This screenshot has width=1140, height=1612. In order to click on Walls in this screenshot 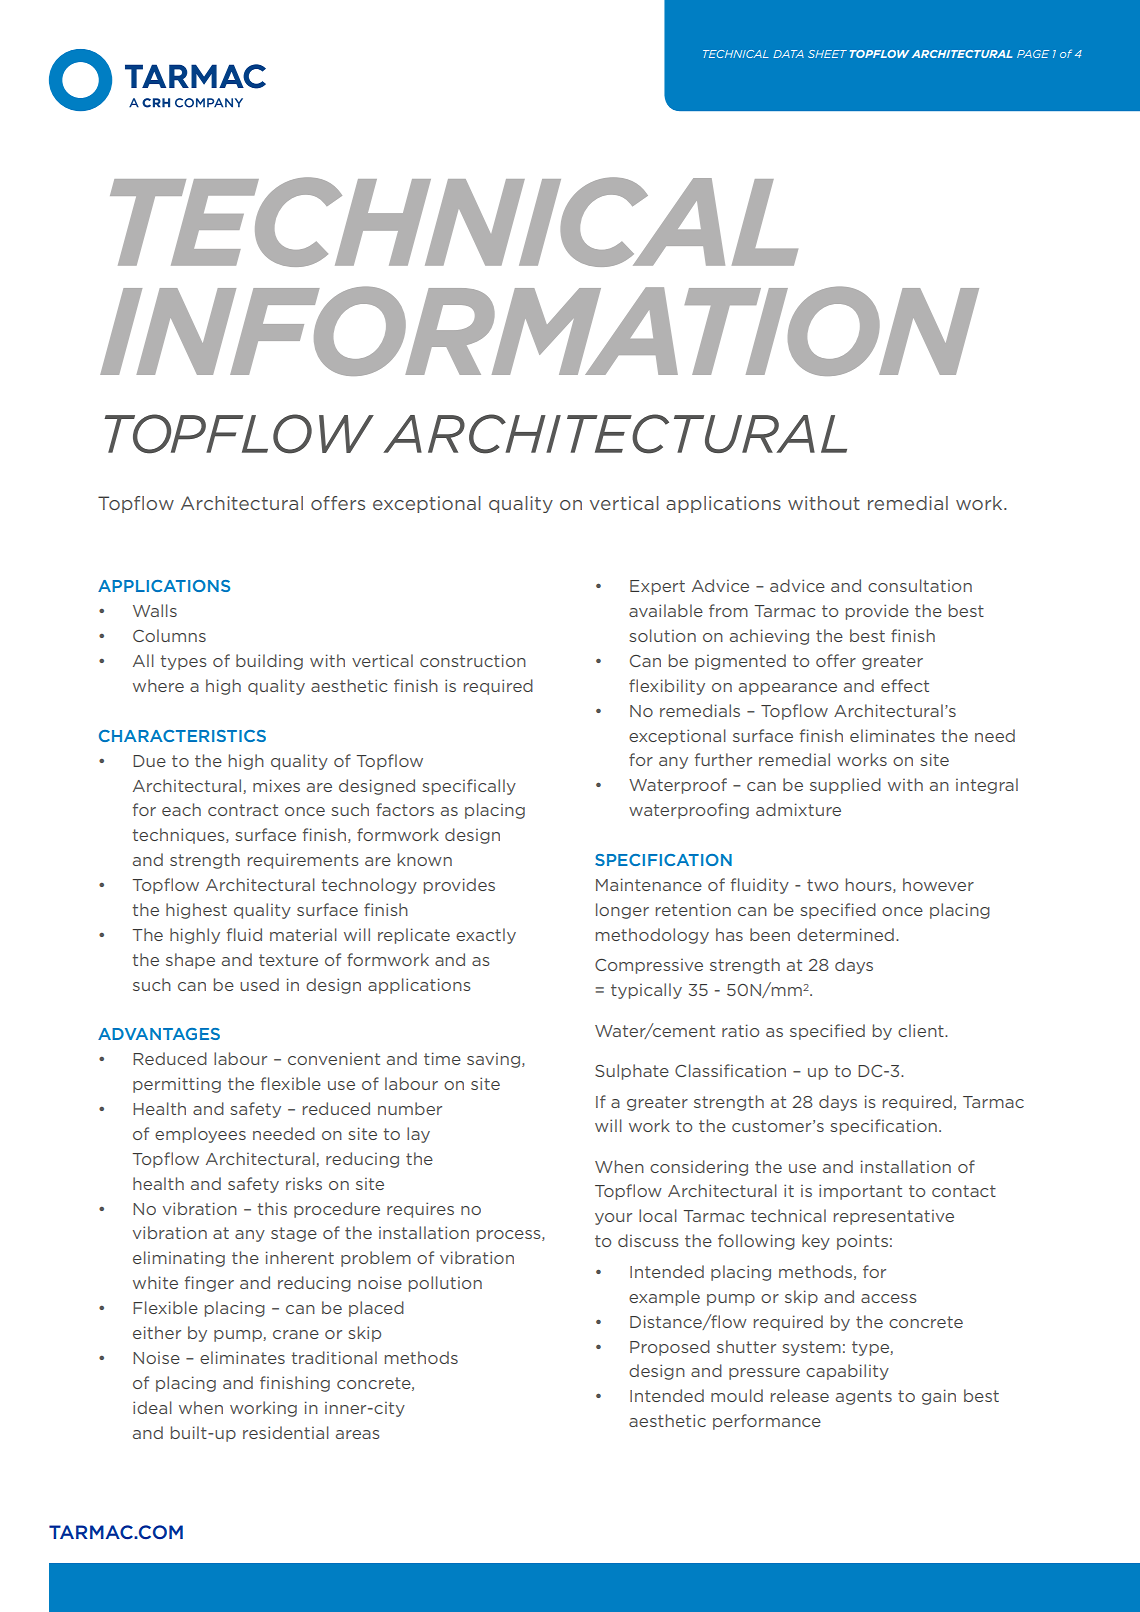, I will do `click(155, 610)`.
